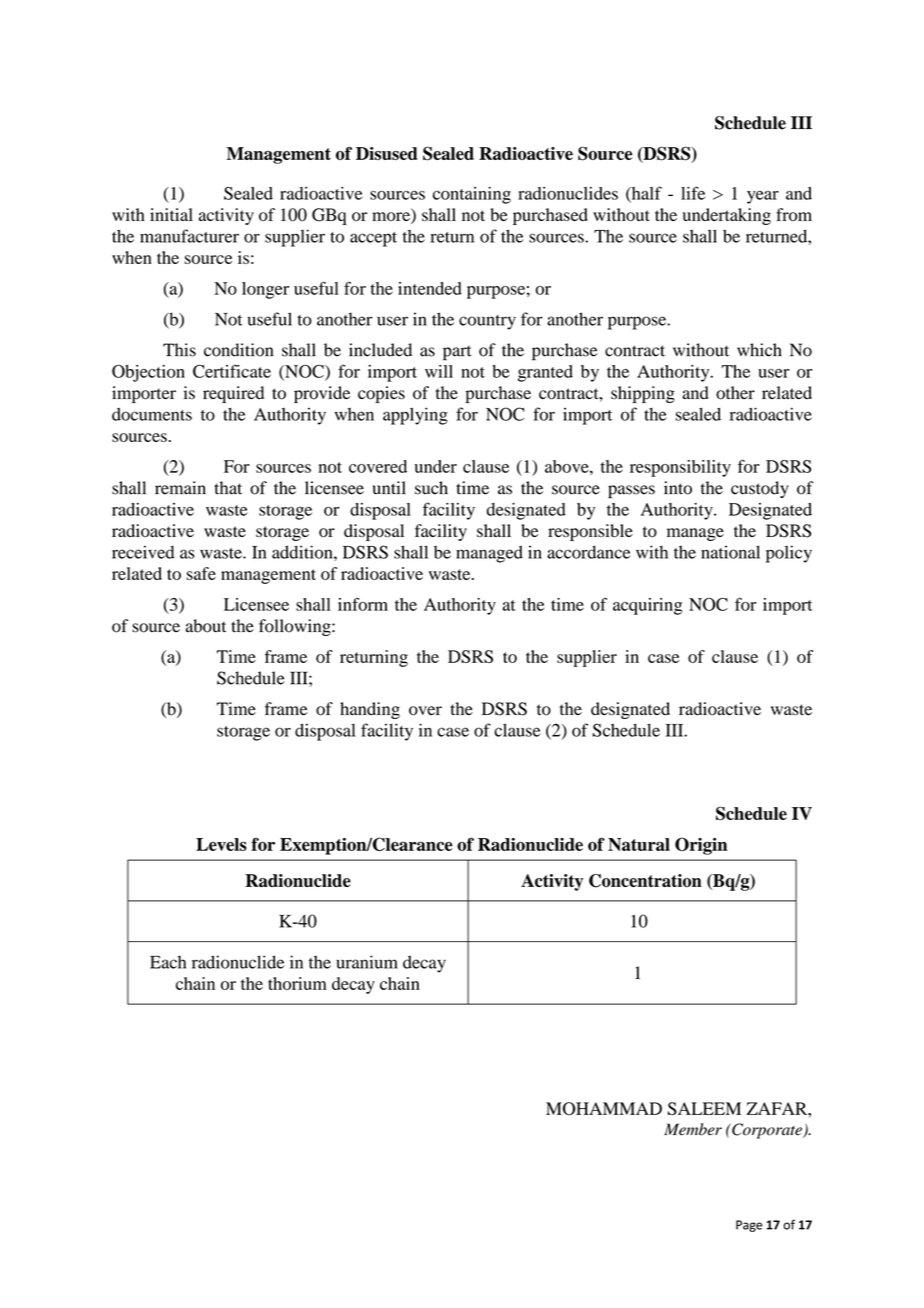  I want to click on Page, so click(749, 1226).
